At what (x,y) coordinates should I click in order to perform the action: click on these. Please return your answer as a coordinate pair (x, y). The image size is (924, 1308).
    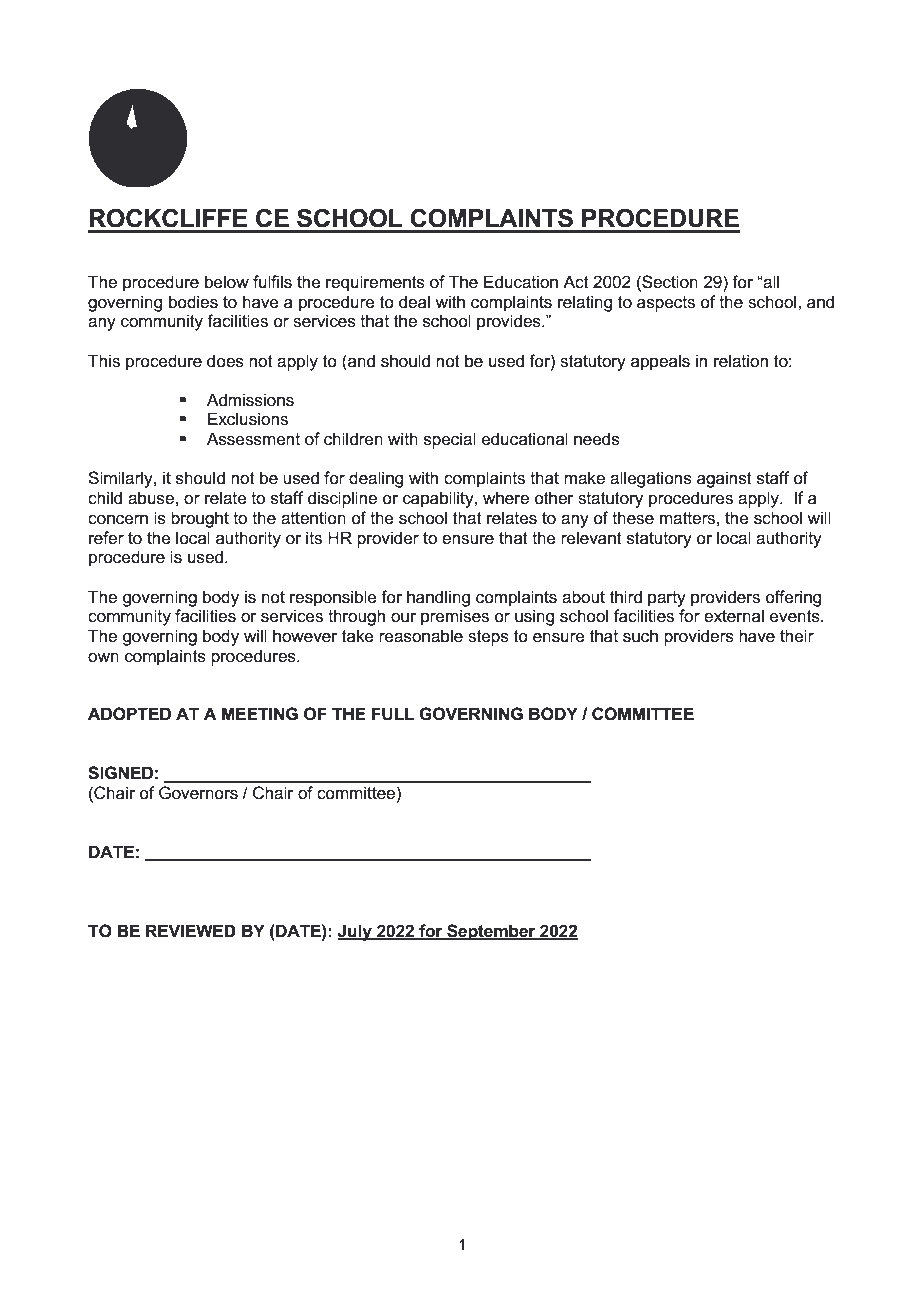
    Looking at the image, I should click on (633, 518).
